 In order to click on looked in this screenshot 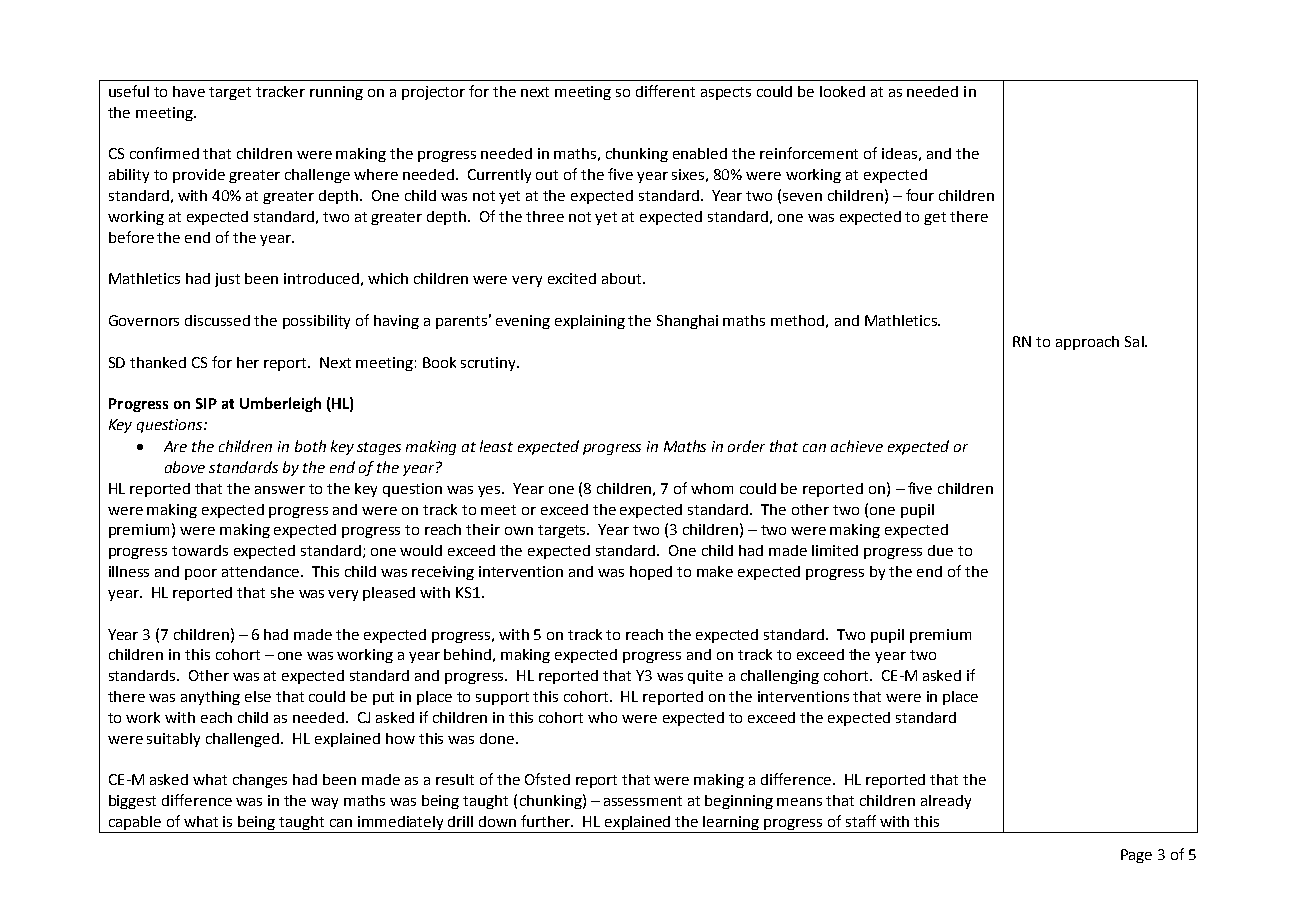, I will do `click(842, 91)`.
